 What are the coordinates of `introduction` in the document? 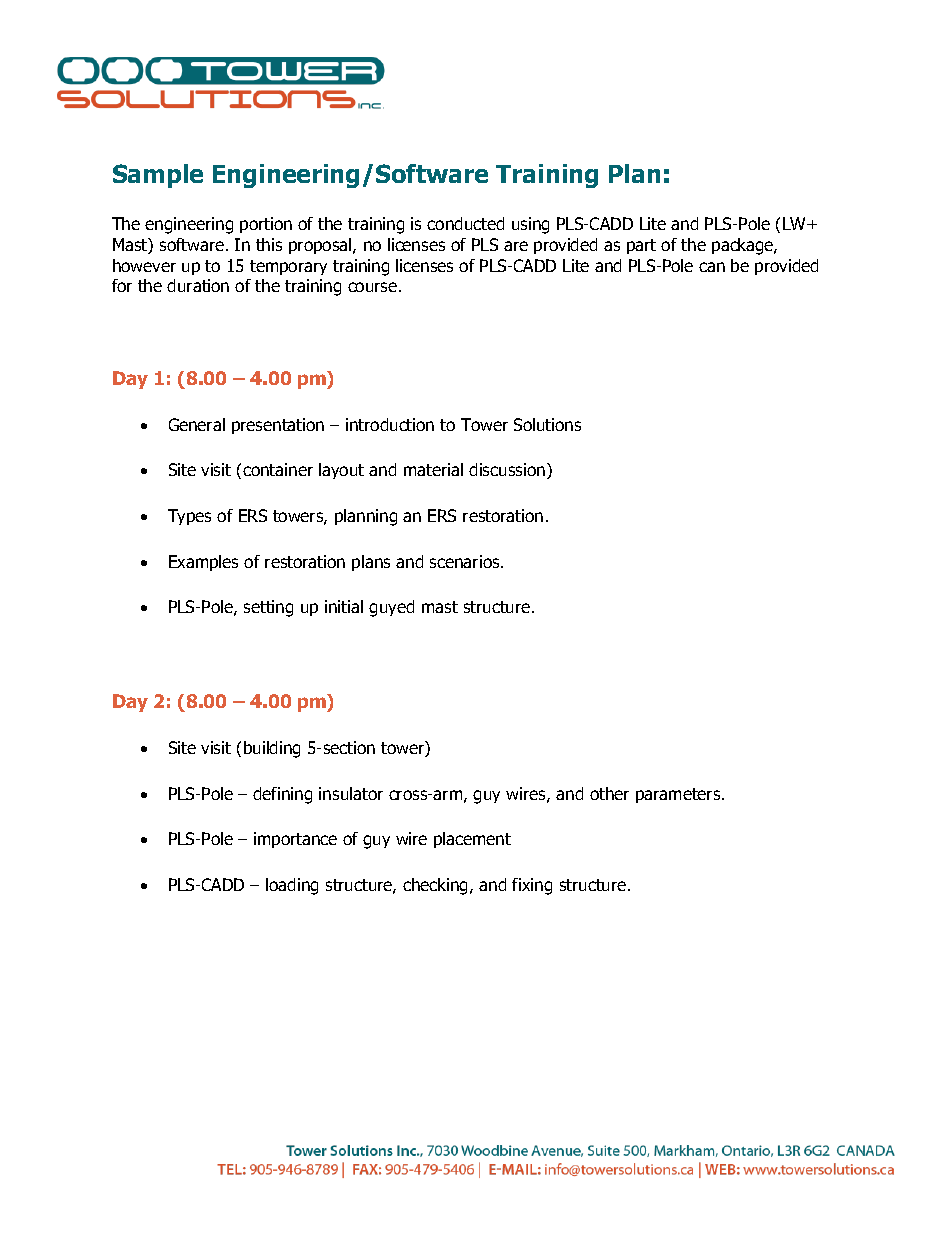 It's located at (390, 424).
